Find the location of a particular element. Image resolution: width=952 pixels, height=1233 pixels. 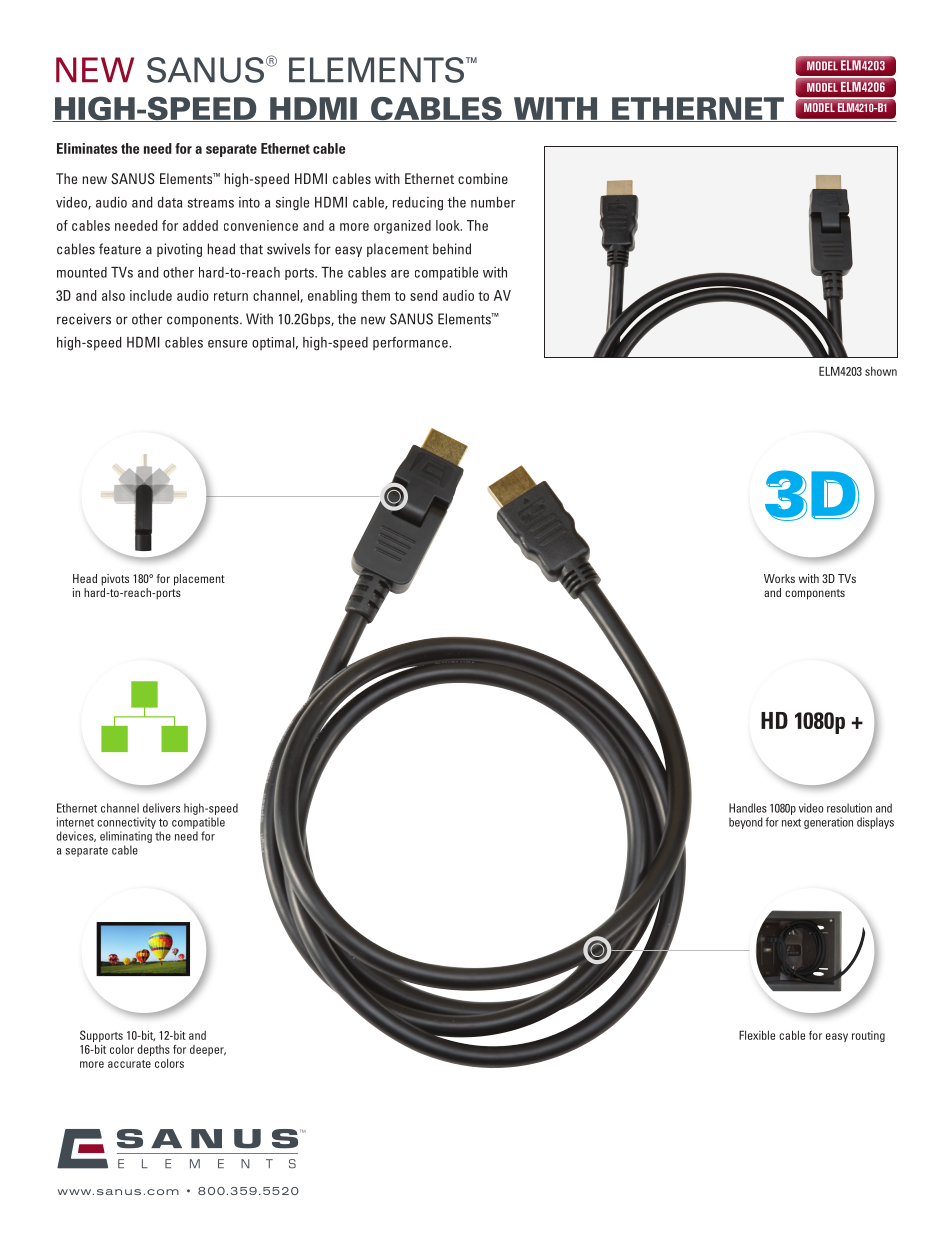

Flexible is located at coordinates (757, 1035).
